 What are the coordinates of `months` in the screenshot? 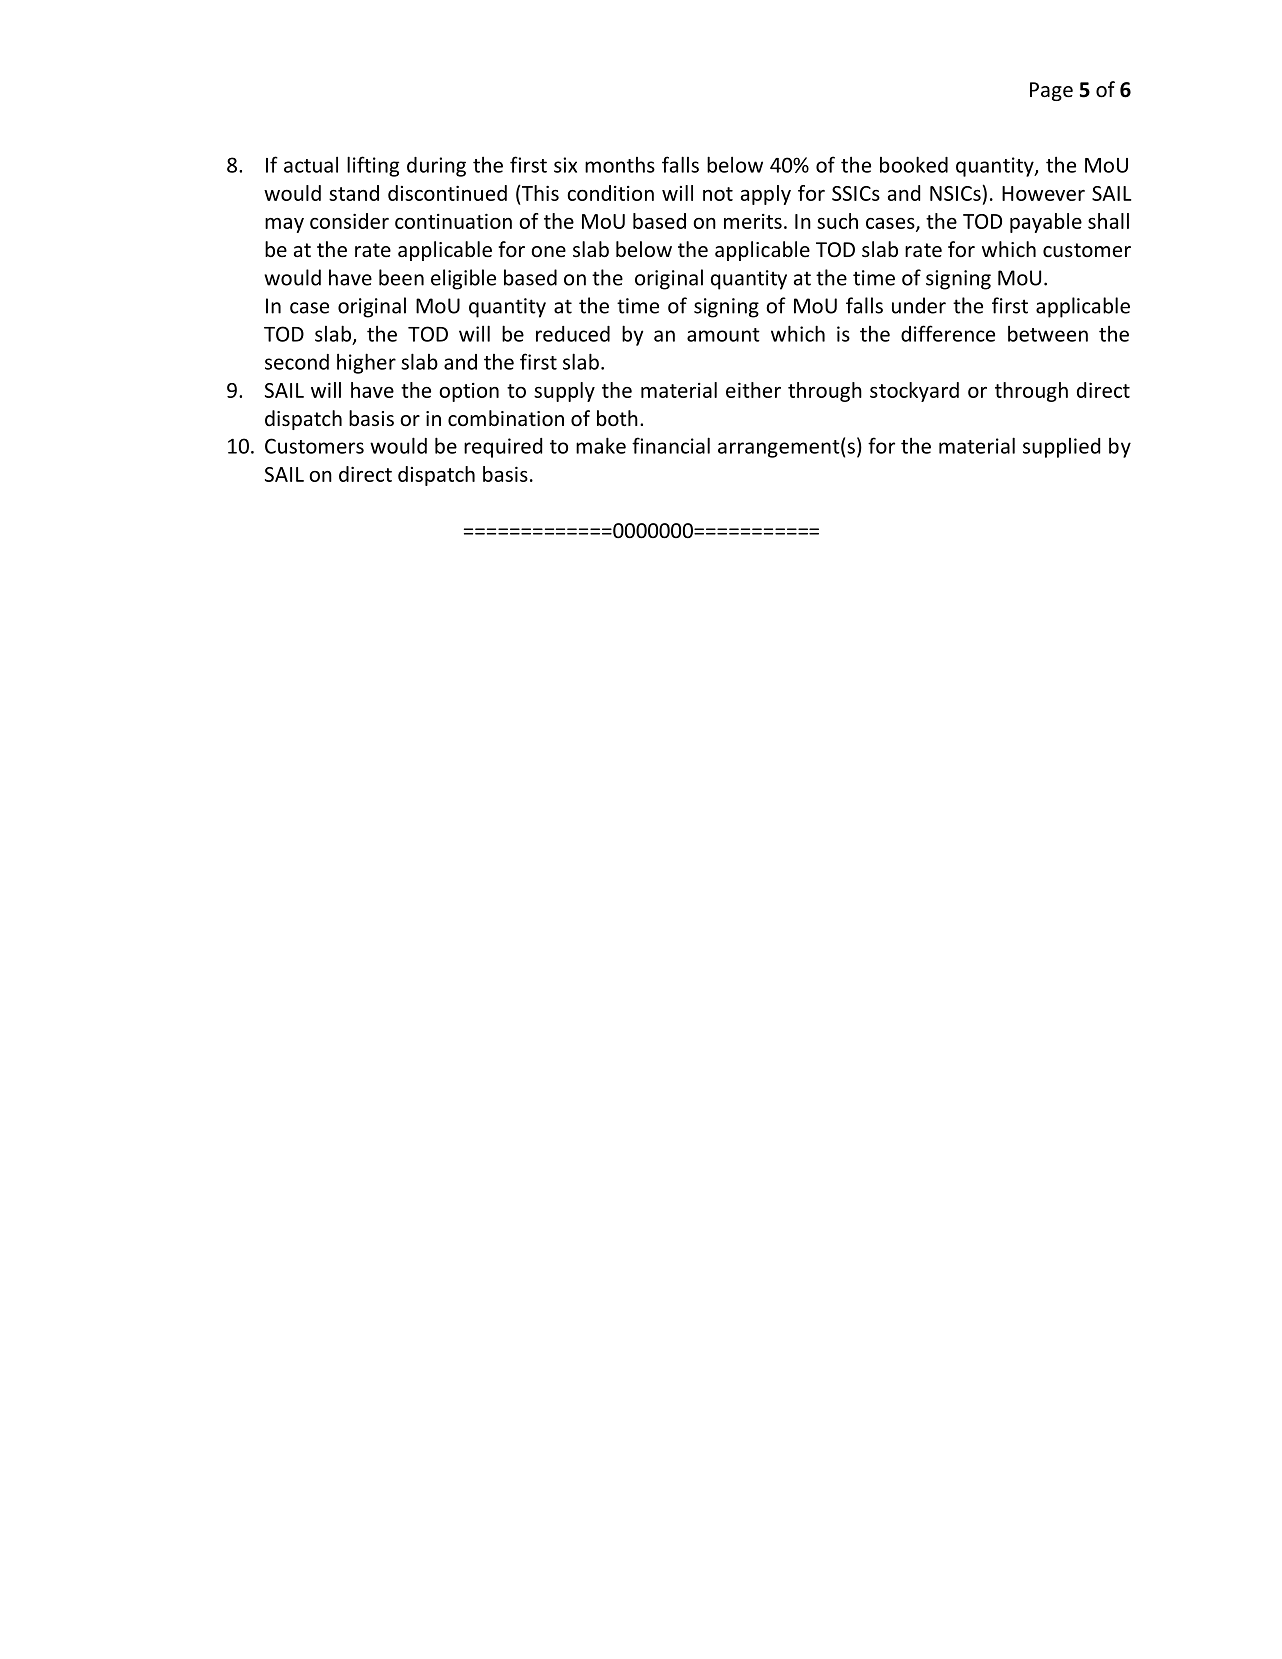 It's located at (620, 165).
